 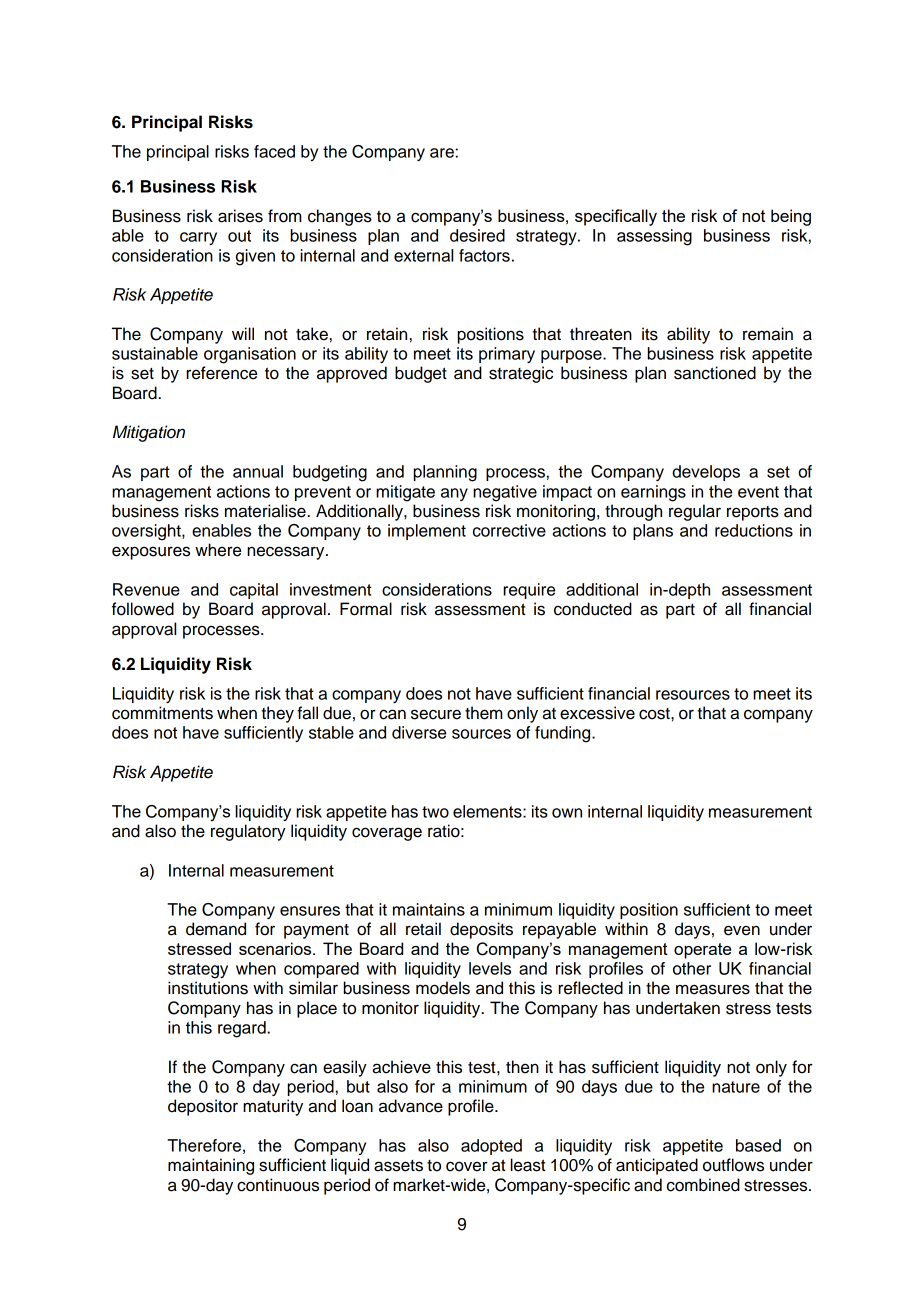 What do you see at coordinates (162, 713) in the page?
I see `commitments` at bounding box center [162, 713].
